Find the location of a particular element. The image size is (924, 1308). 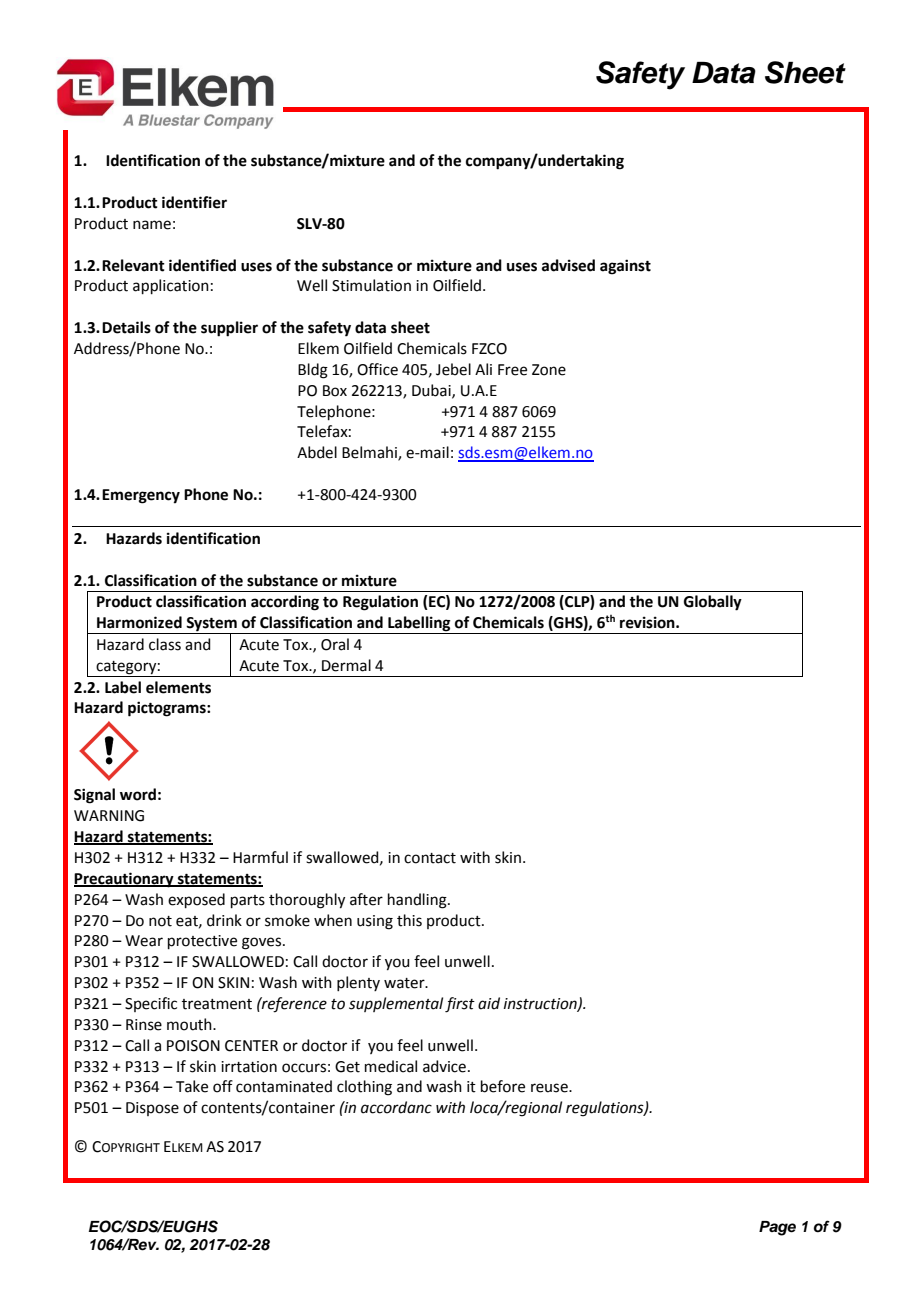

Stimulation is located at coordinates (371, 285).
